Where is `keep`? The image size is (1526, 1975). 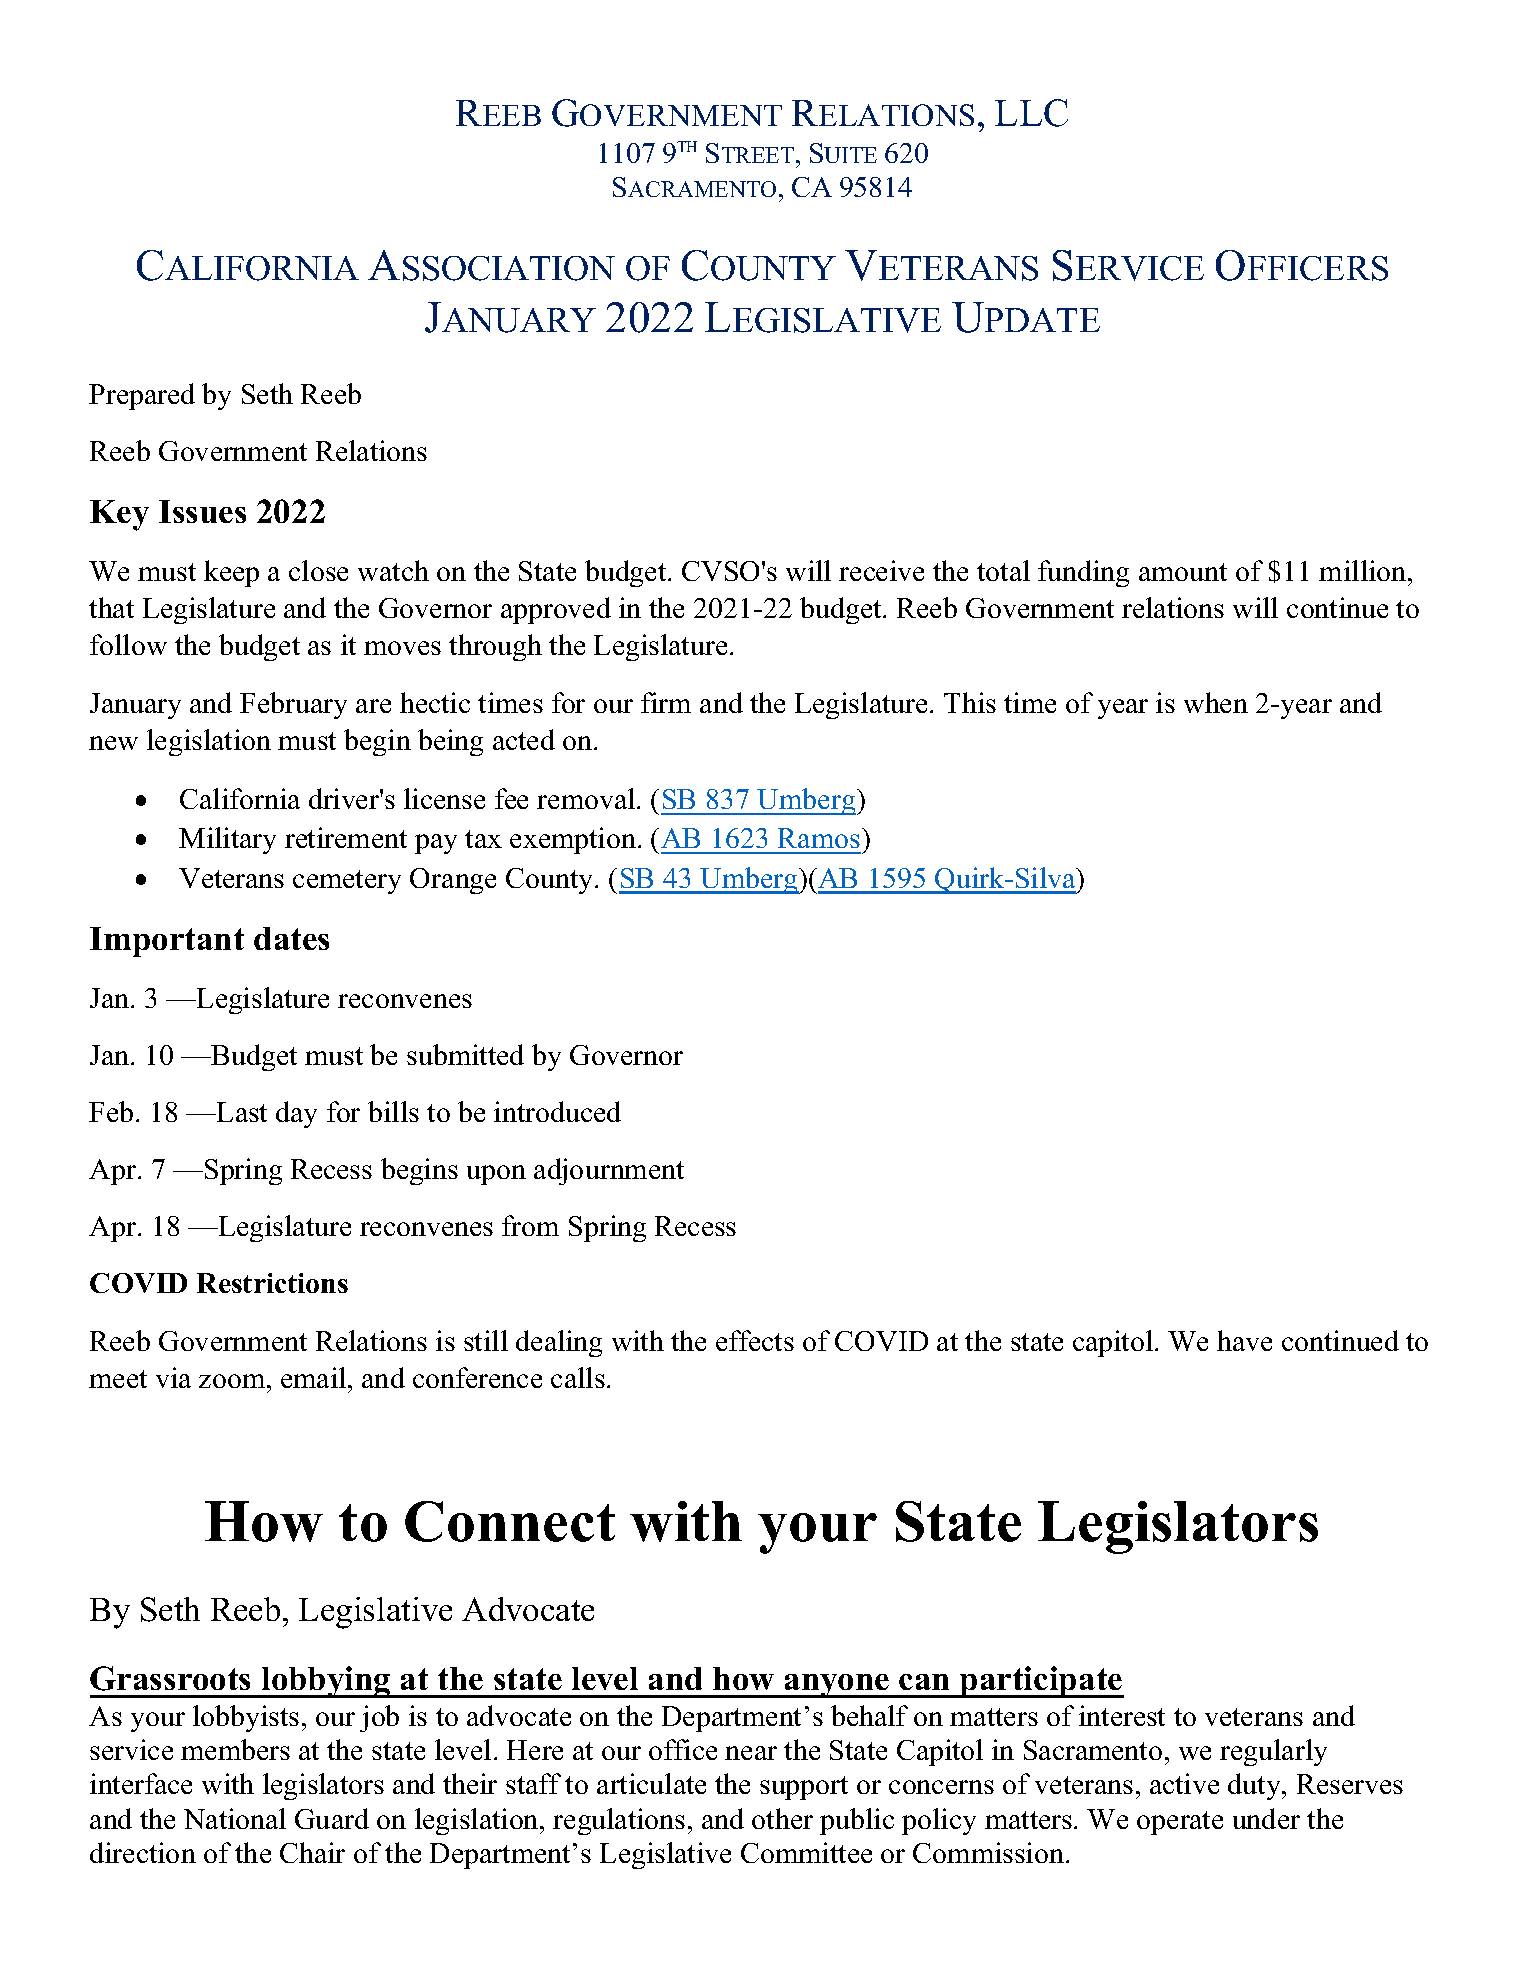
keep is located at coordinates (231, 573).
